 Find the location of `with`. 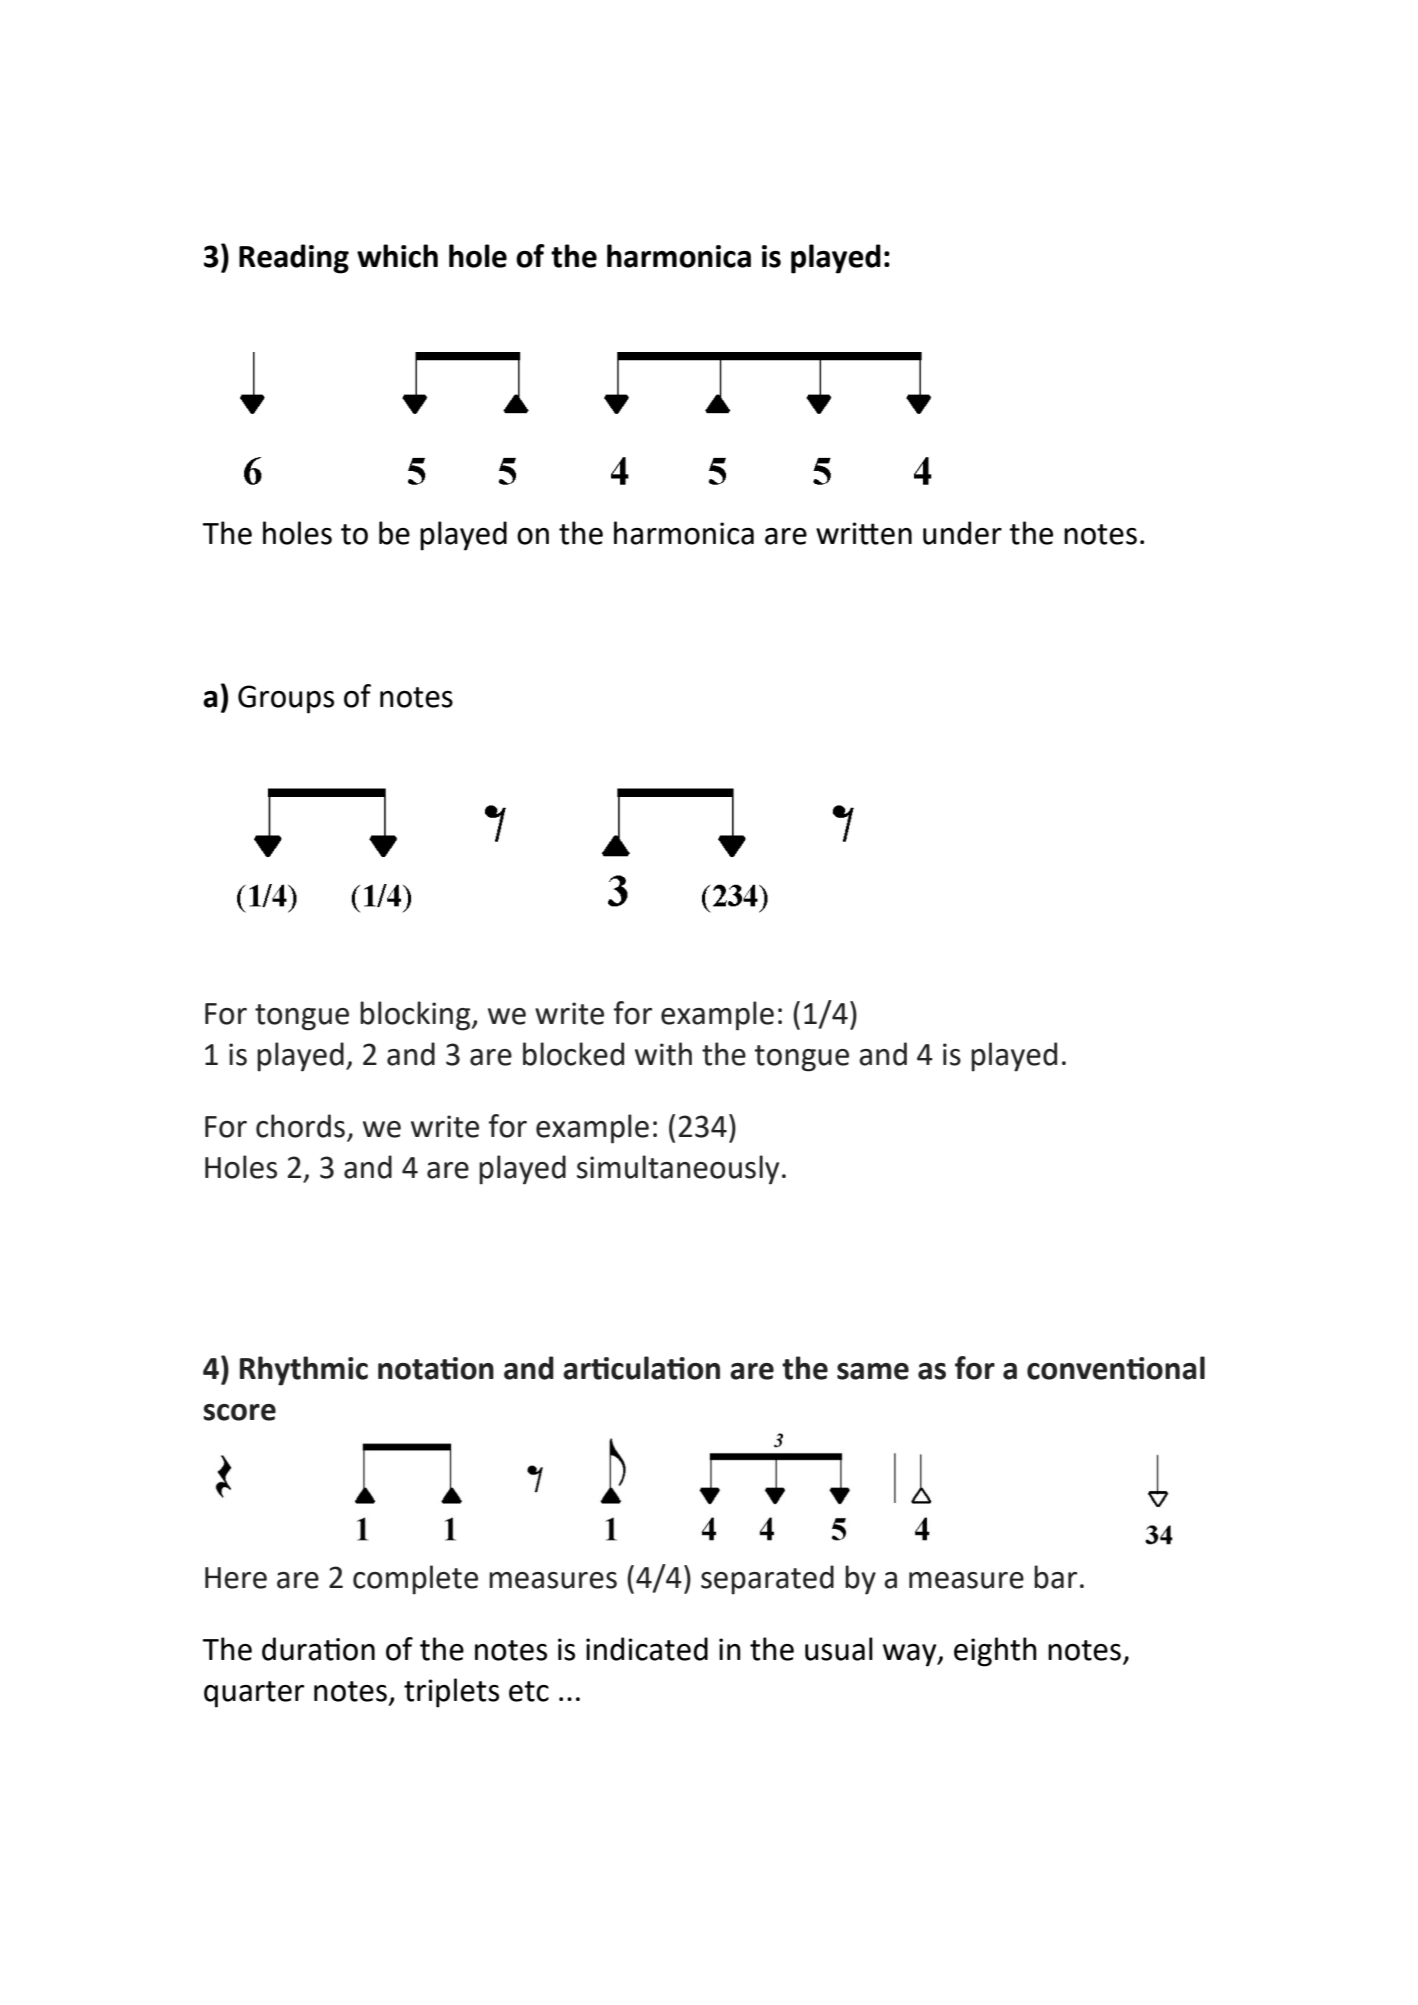

with is located at coordinates (663, 1054).
